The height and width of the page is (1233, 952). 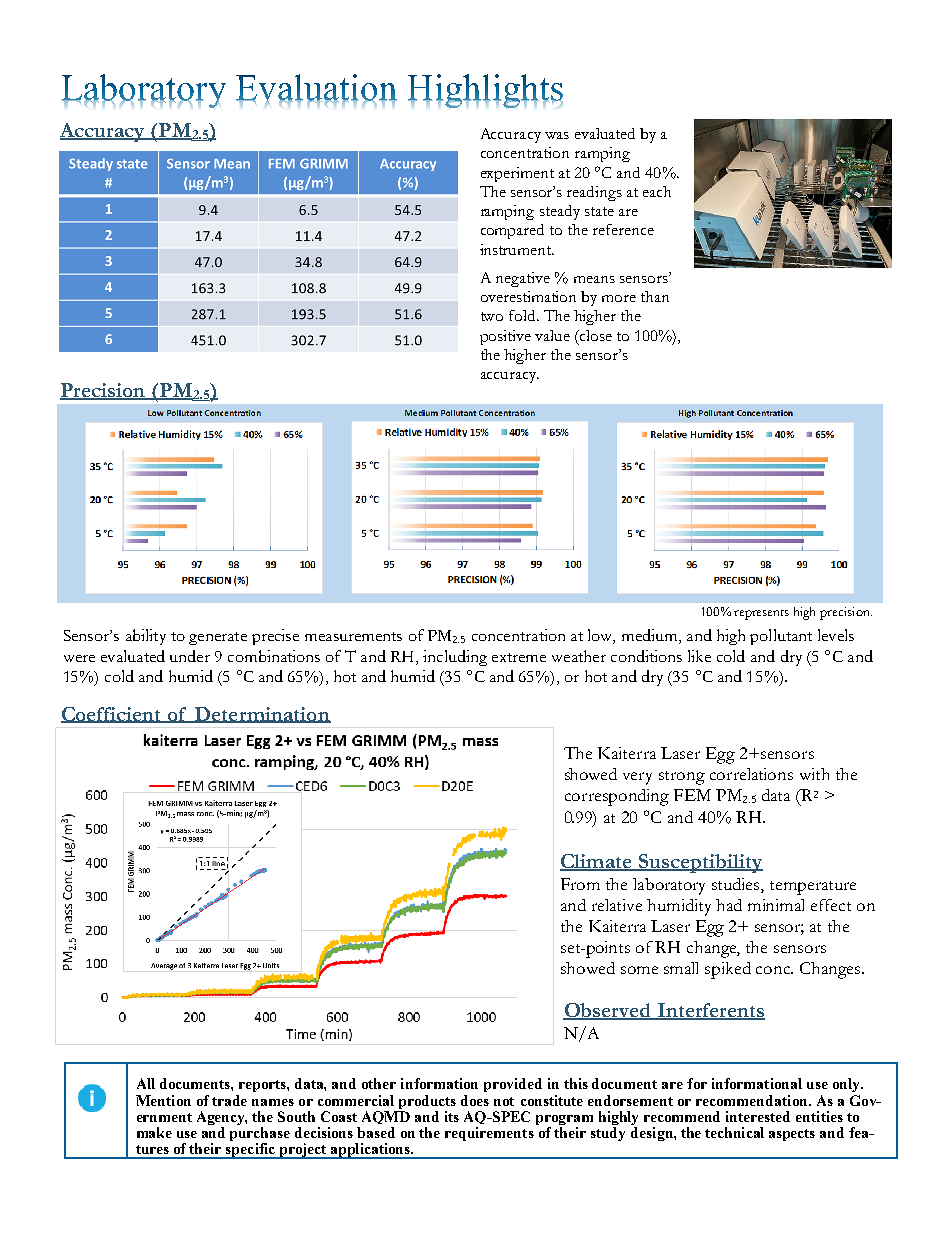 I want to click on correlations, so click(x=751, y=774).
